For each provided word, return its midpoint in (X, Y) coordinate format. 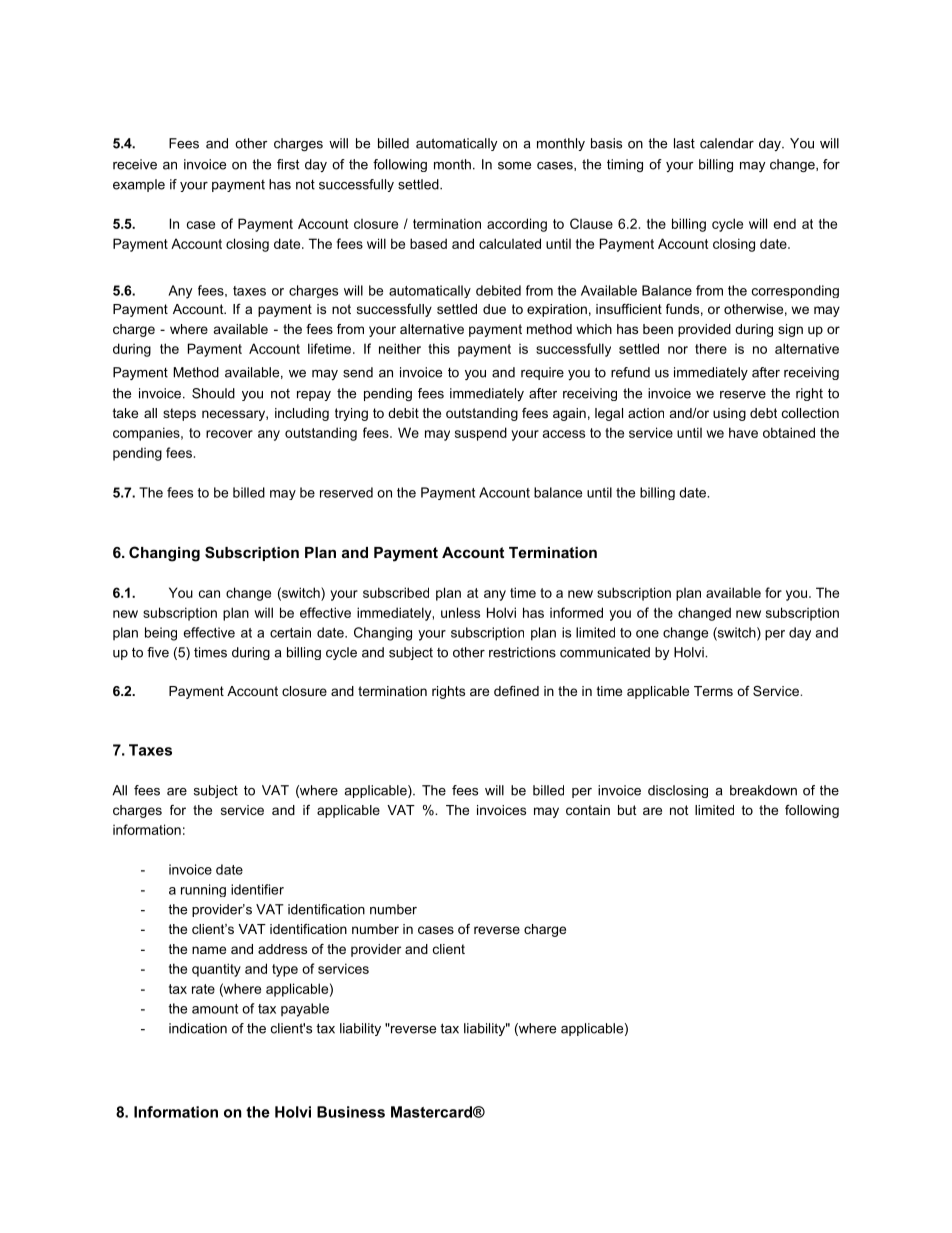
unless (460, 612)
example (139, 185)
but (627, 810)
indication (198, 1028)
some (514, 166)
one (647, 634)
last (684, 143)
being (161, 634)
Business (351, 1112)
